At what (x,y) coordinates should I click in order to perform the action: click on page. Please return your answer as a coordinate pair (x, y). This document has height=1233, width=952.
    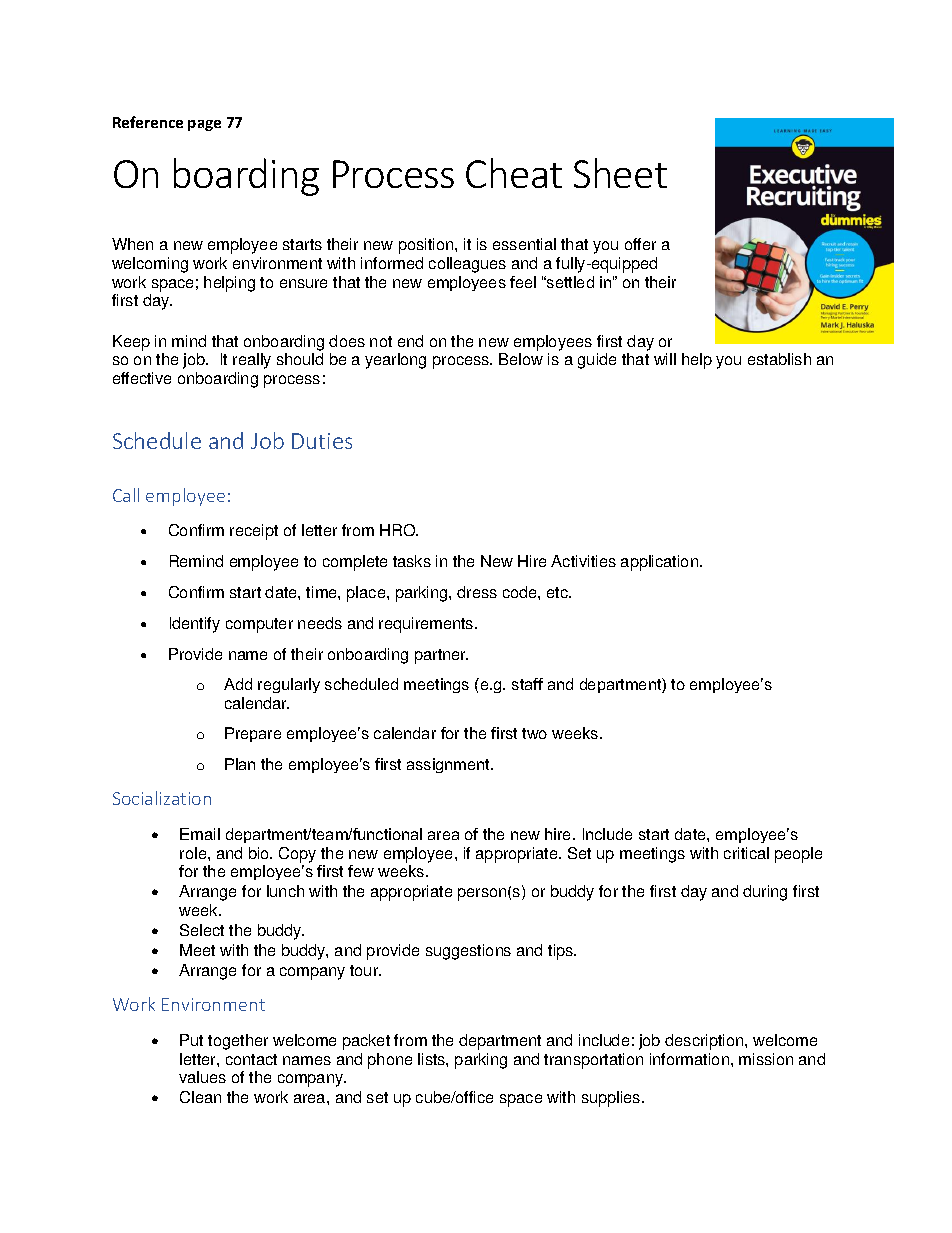
    Looking at the image, I should click on (204, 125).
